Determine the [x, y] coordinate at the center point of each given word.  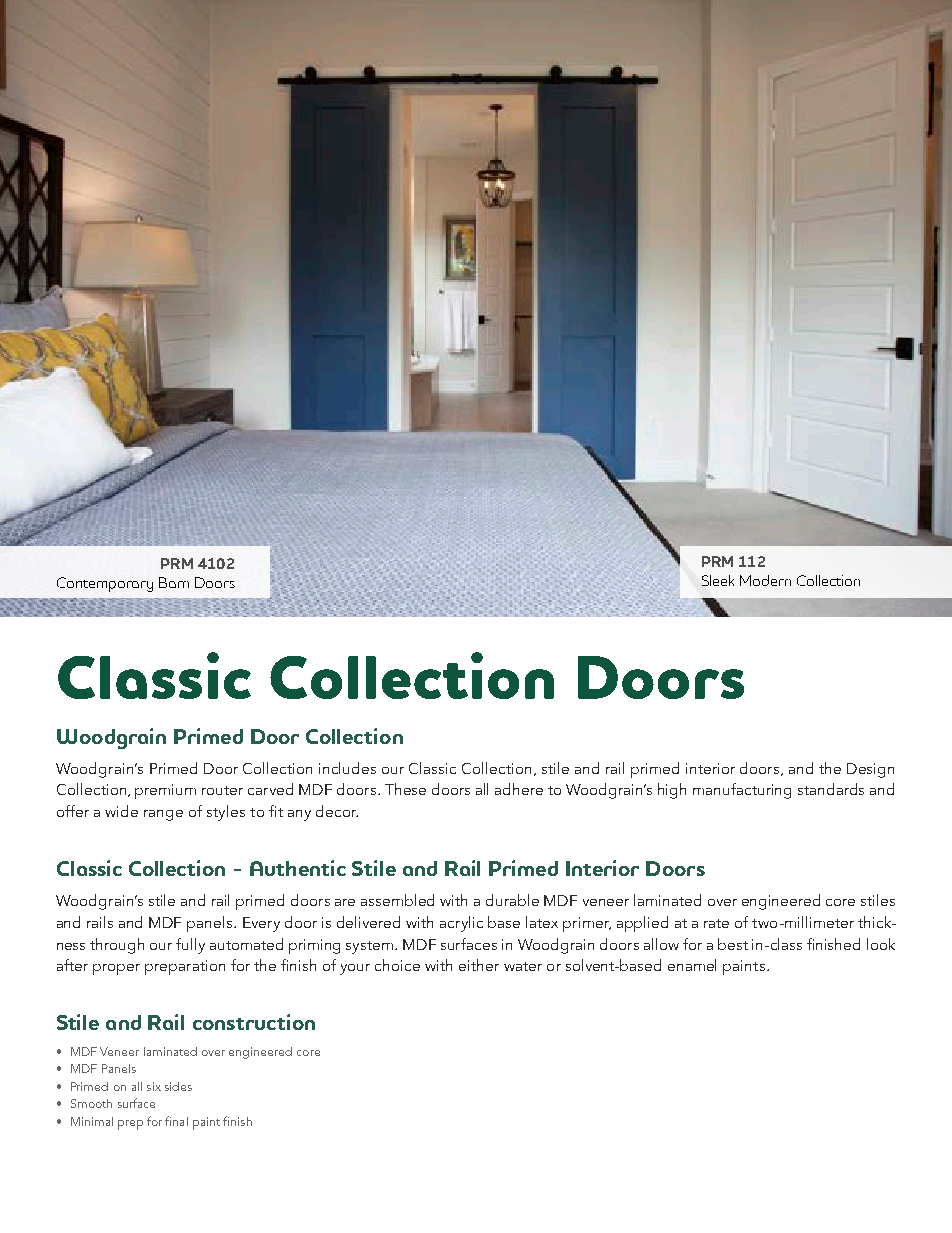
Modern [765, 580]
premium [165, 791]
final [176, 1121]
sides [178, 1086]
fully [190, 946]
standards [831, 789]
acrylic [461, 924]
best [733, 944]
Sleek [718, 580]
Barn [174, 582]
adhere [519, 789]
